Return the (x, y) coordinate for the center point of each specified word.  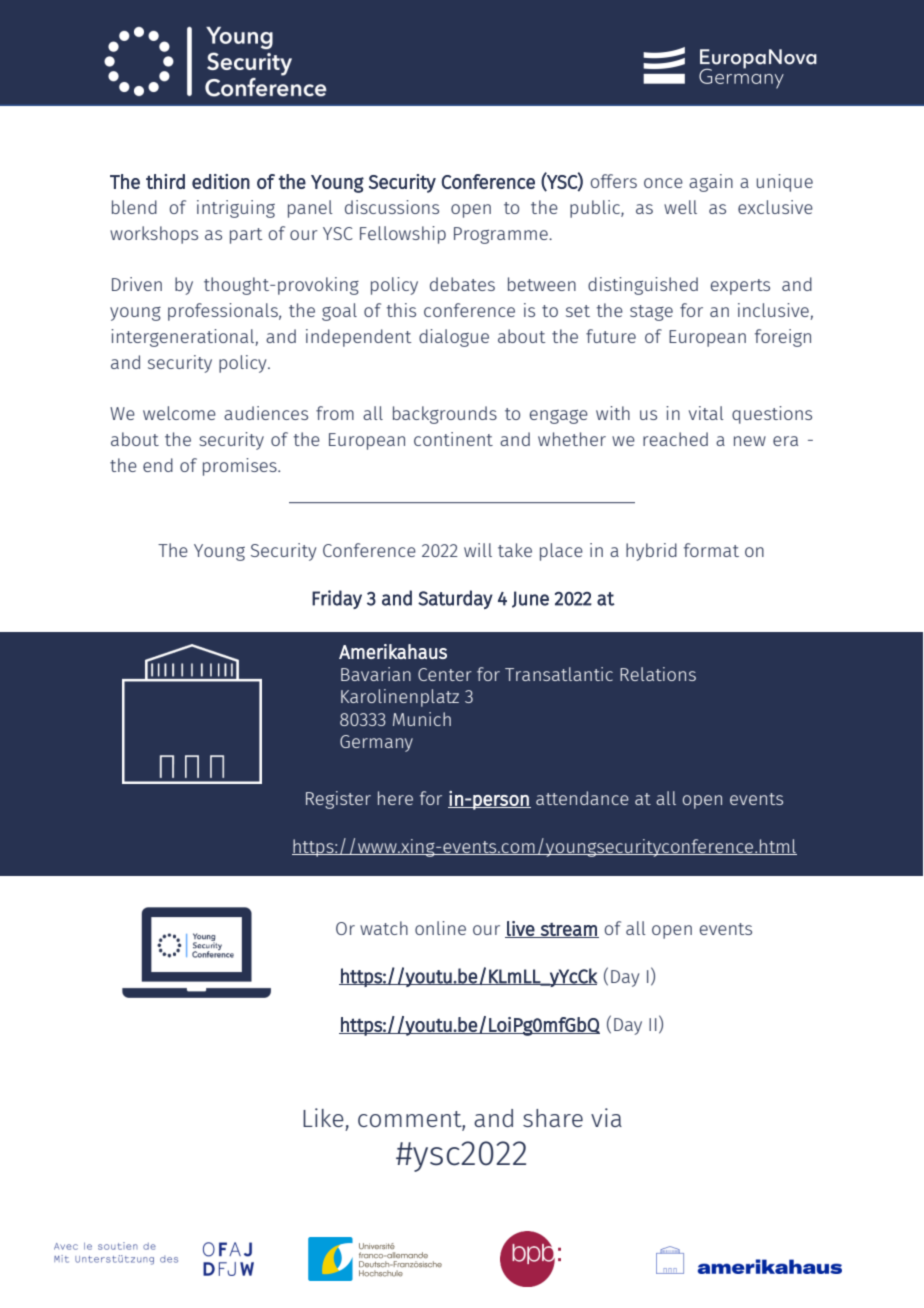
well (680, 207)
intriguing (236, 209)
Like (323, 1117)
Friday (337, 599)
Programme (502, 235)
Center (445, 674)
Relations (658, 674)
